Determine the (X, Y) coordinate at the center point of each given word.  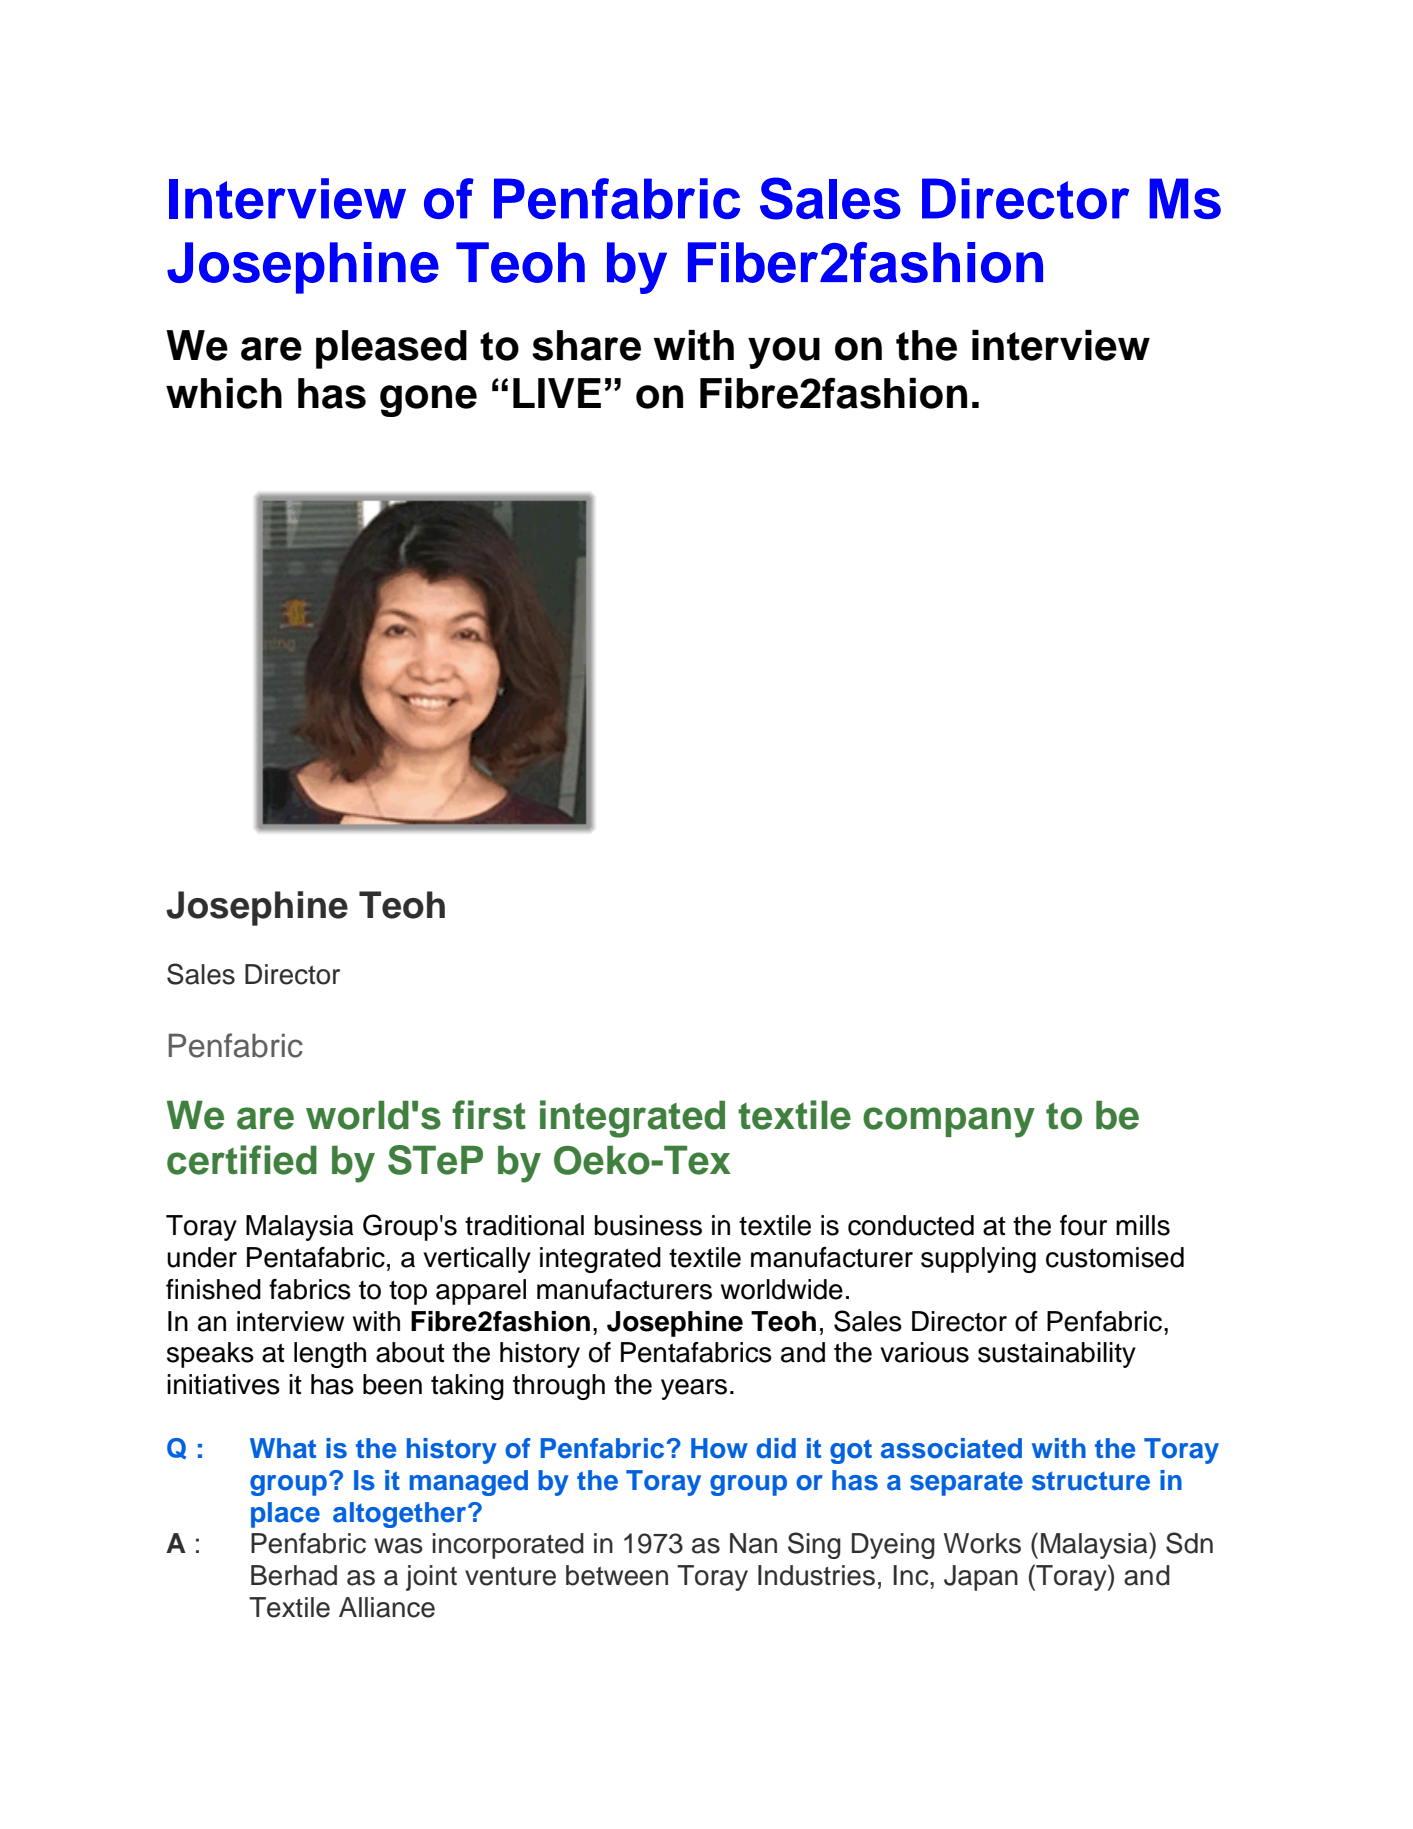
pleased (391, 349)
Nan (753, 1543)
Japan (981, 1578)
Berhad (294, 1575)
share (586, 345)
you (784, 353)
